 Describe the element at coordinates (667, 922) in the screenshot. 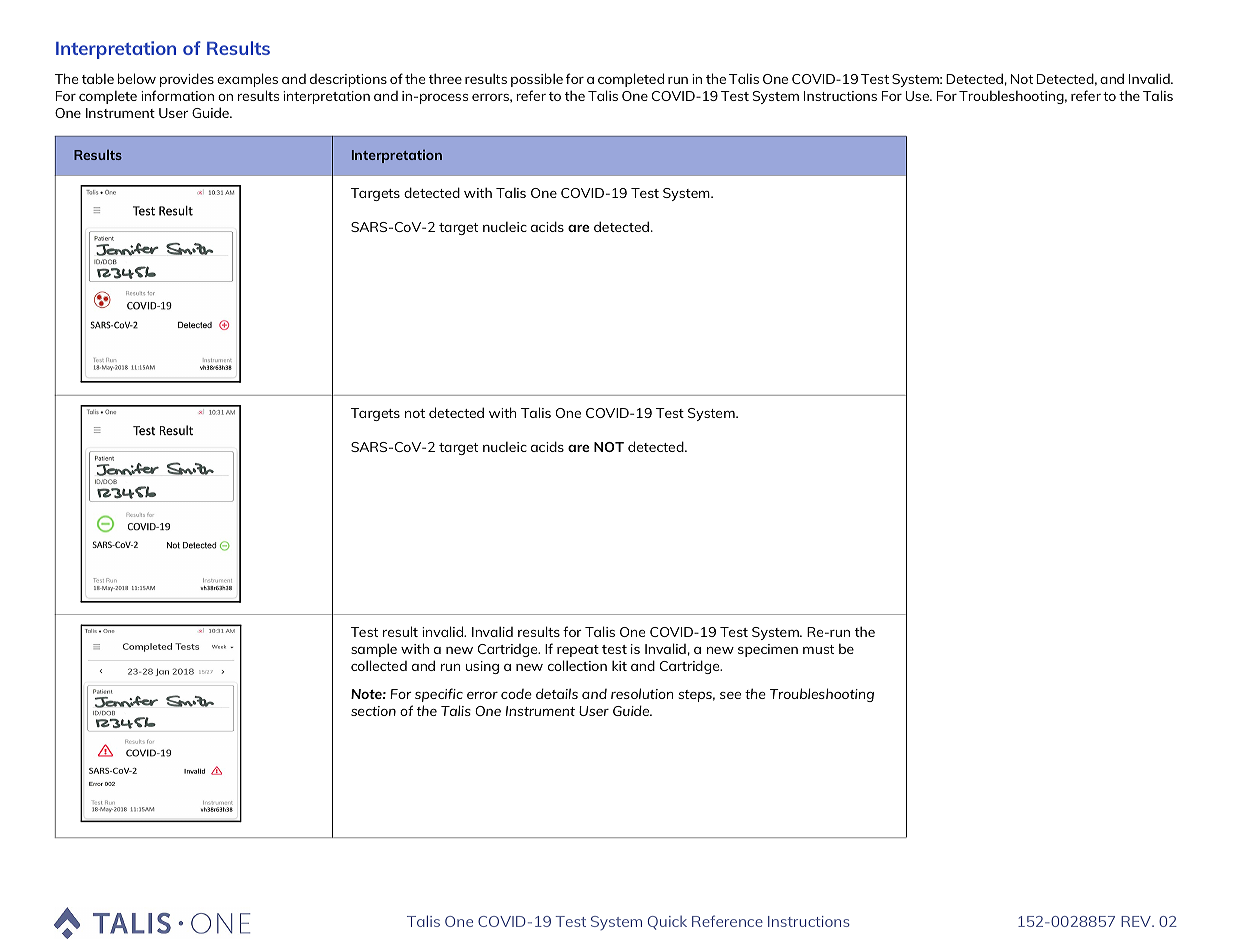

I see `Quick` at that location.
